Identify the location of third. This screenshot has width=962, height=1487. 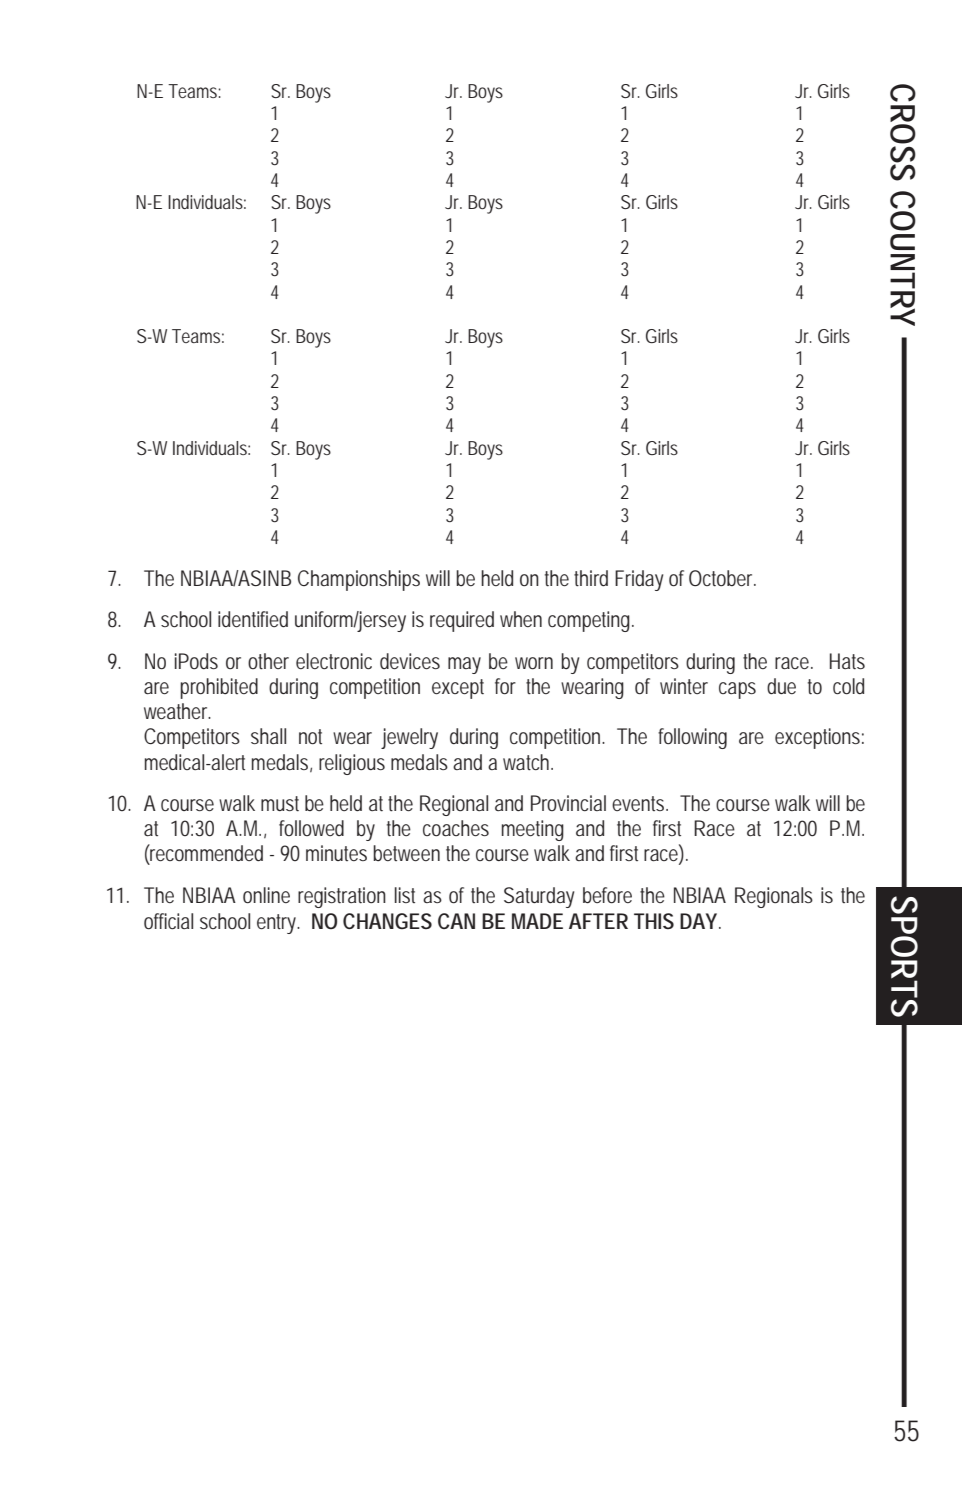
(591, 578).
